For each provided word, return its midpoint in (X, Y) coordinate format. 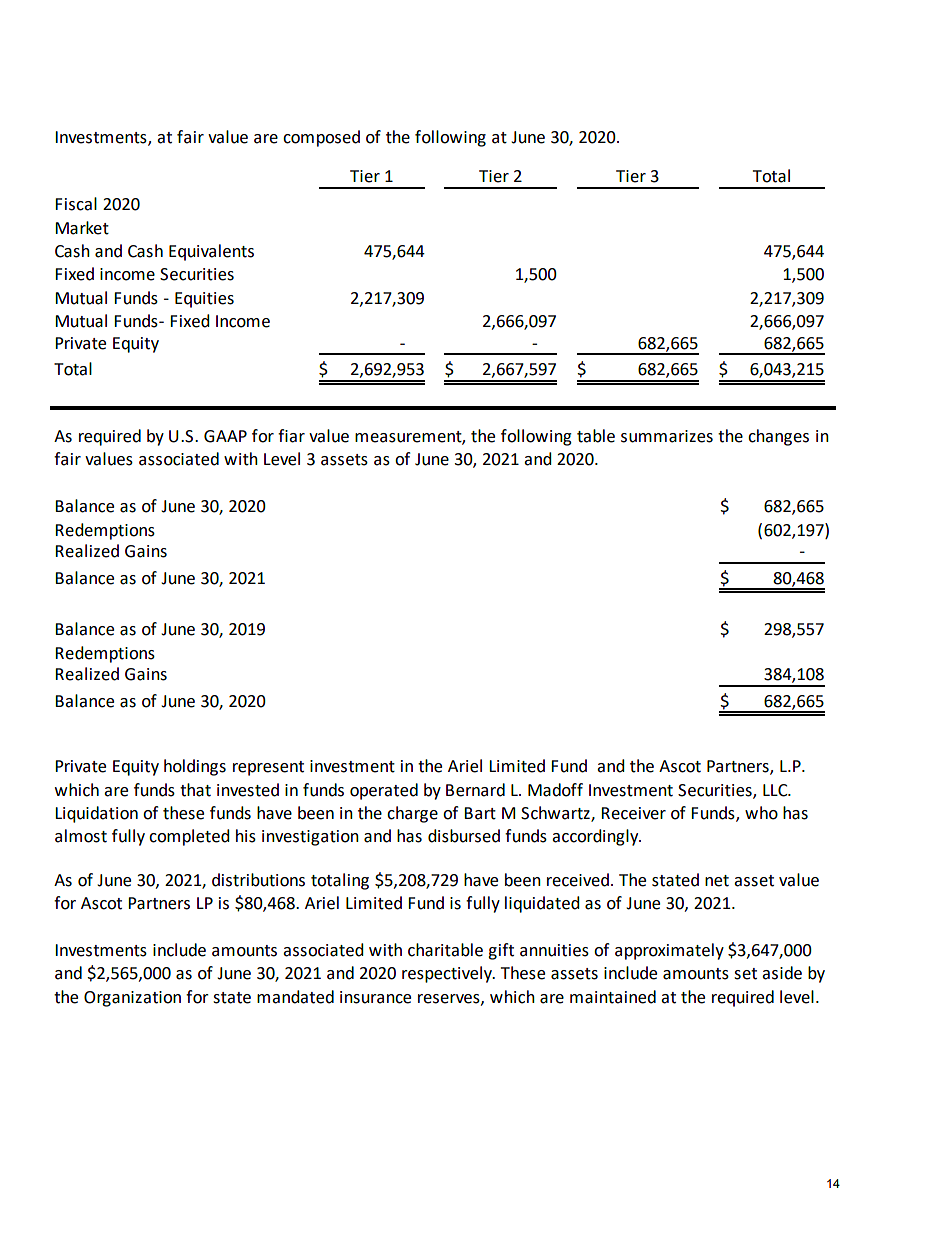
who (761, 813)
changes (778, 437)
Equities (204, 300)
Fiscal (76, 204)
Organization (132, 999)
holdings (195, 767)
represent (268, 768)
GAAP (225, 436)
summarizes (667, 436)
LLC (776, 790)
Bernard (475, 790)
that (195, 790)
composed (321, 138)
